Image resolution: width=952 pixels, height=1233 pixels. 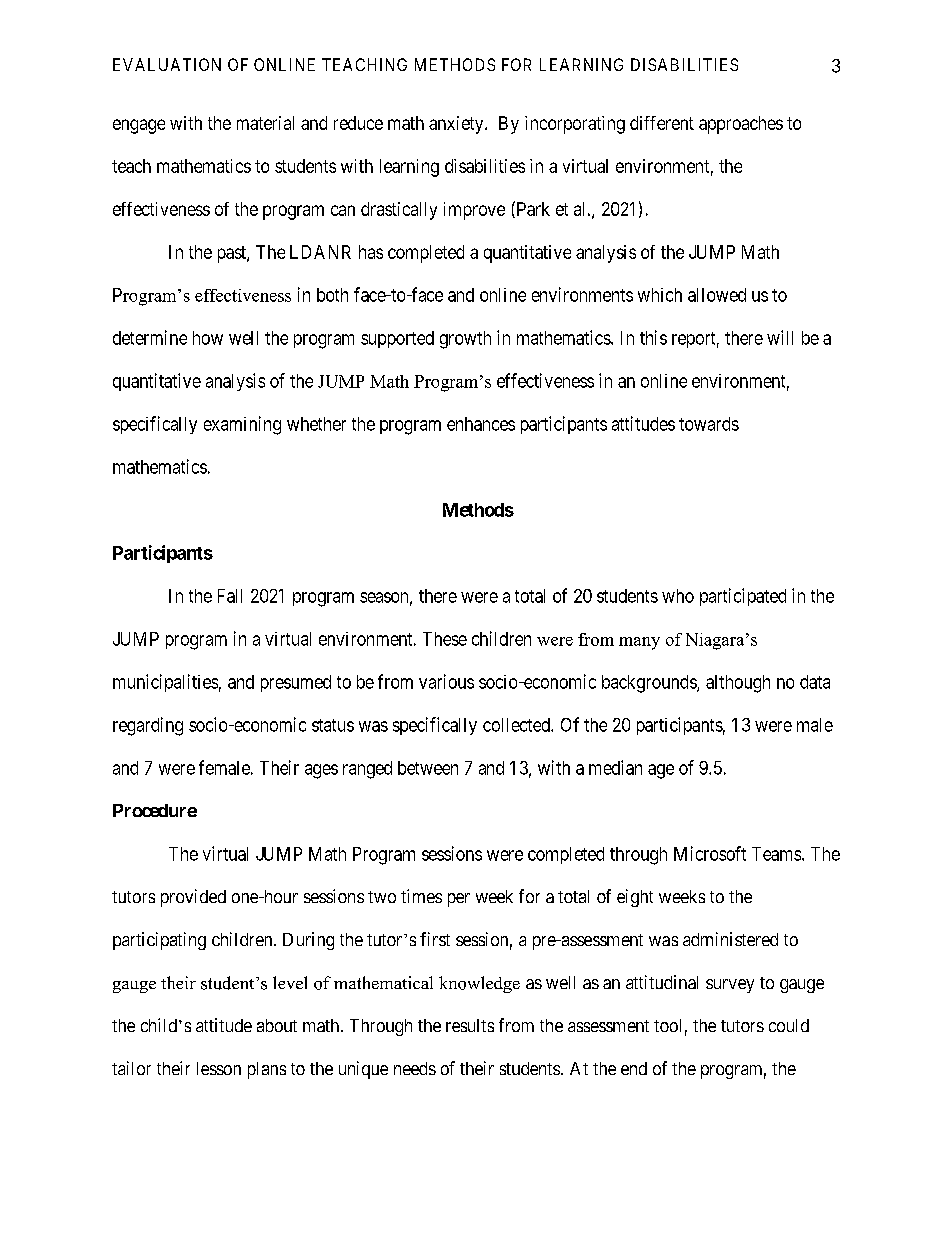 What do you see at coordinates (167, 64) in the document?
I see `EVALUATION` at bounding box center [167, 64].
